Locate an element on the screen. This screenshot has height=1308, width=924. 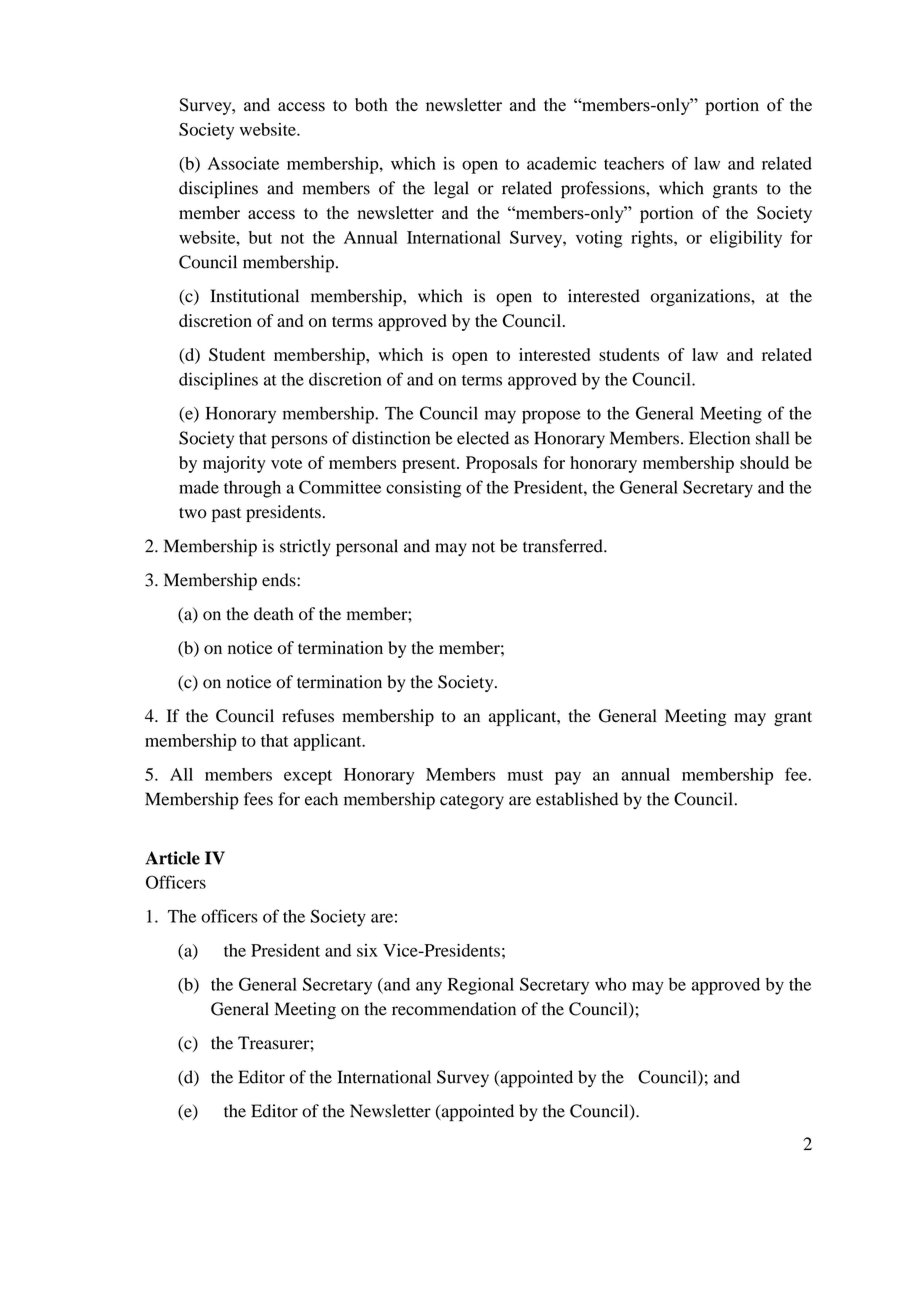
professions is located at coordinates (604, 190).
